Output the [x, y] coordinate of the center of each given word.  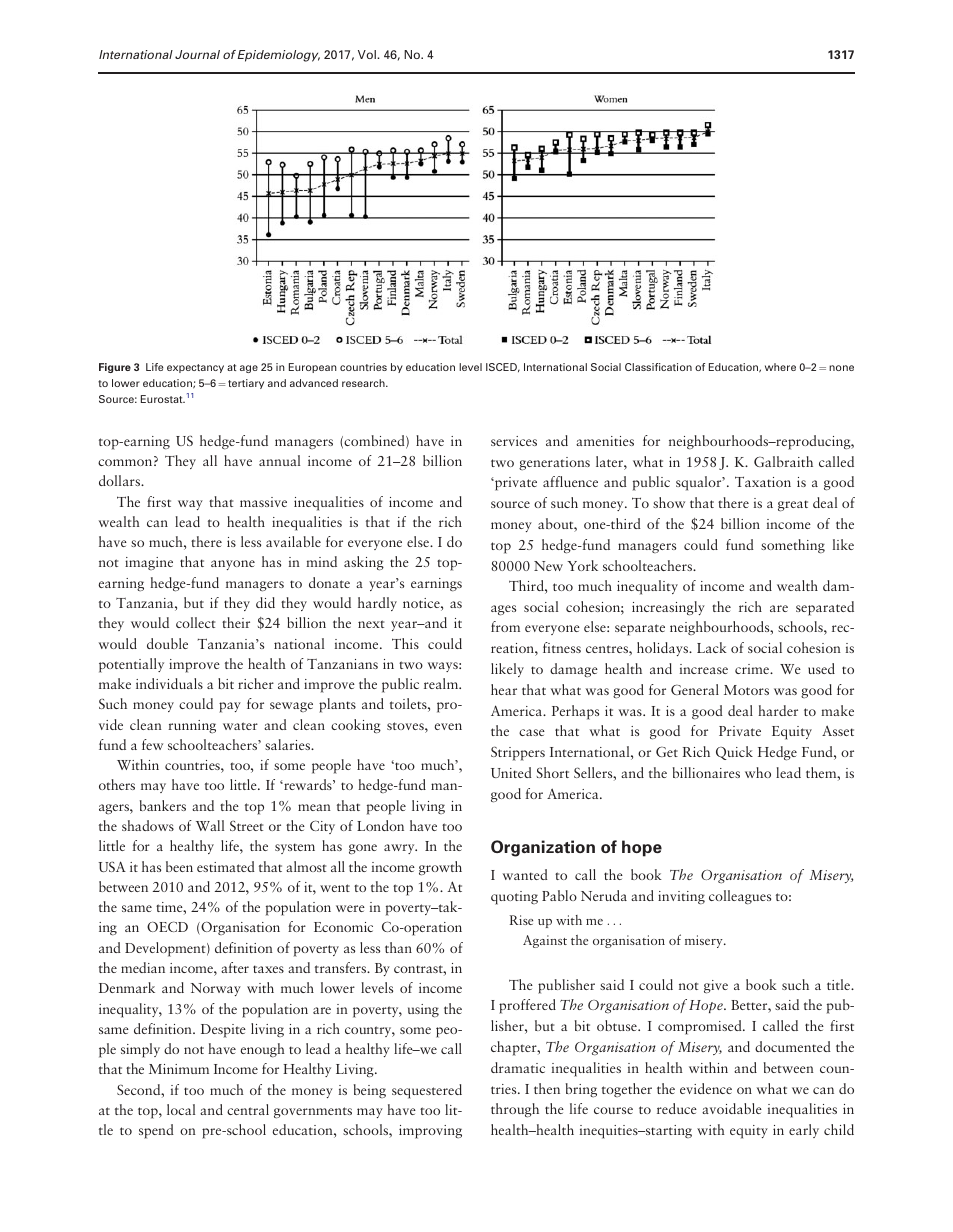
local [181, 1109]
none [841, 368]
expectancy [195, 368]
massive [263, 502]
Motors [746, 690]
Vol [368, 54]
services [514, 441]
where [780, 367]
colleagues [740, 897]
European [313, 368]
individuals [169, 683]
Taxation [763, 481]
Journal [197, 54]
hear [504, 689]
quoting [514, 898]
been [179, 866]
